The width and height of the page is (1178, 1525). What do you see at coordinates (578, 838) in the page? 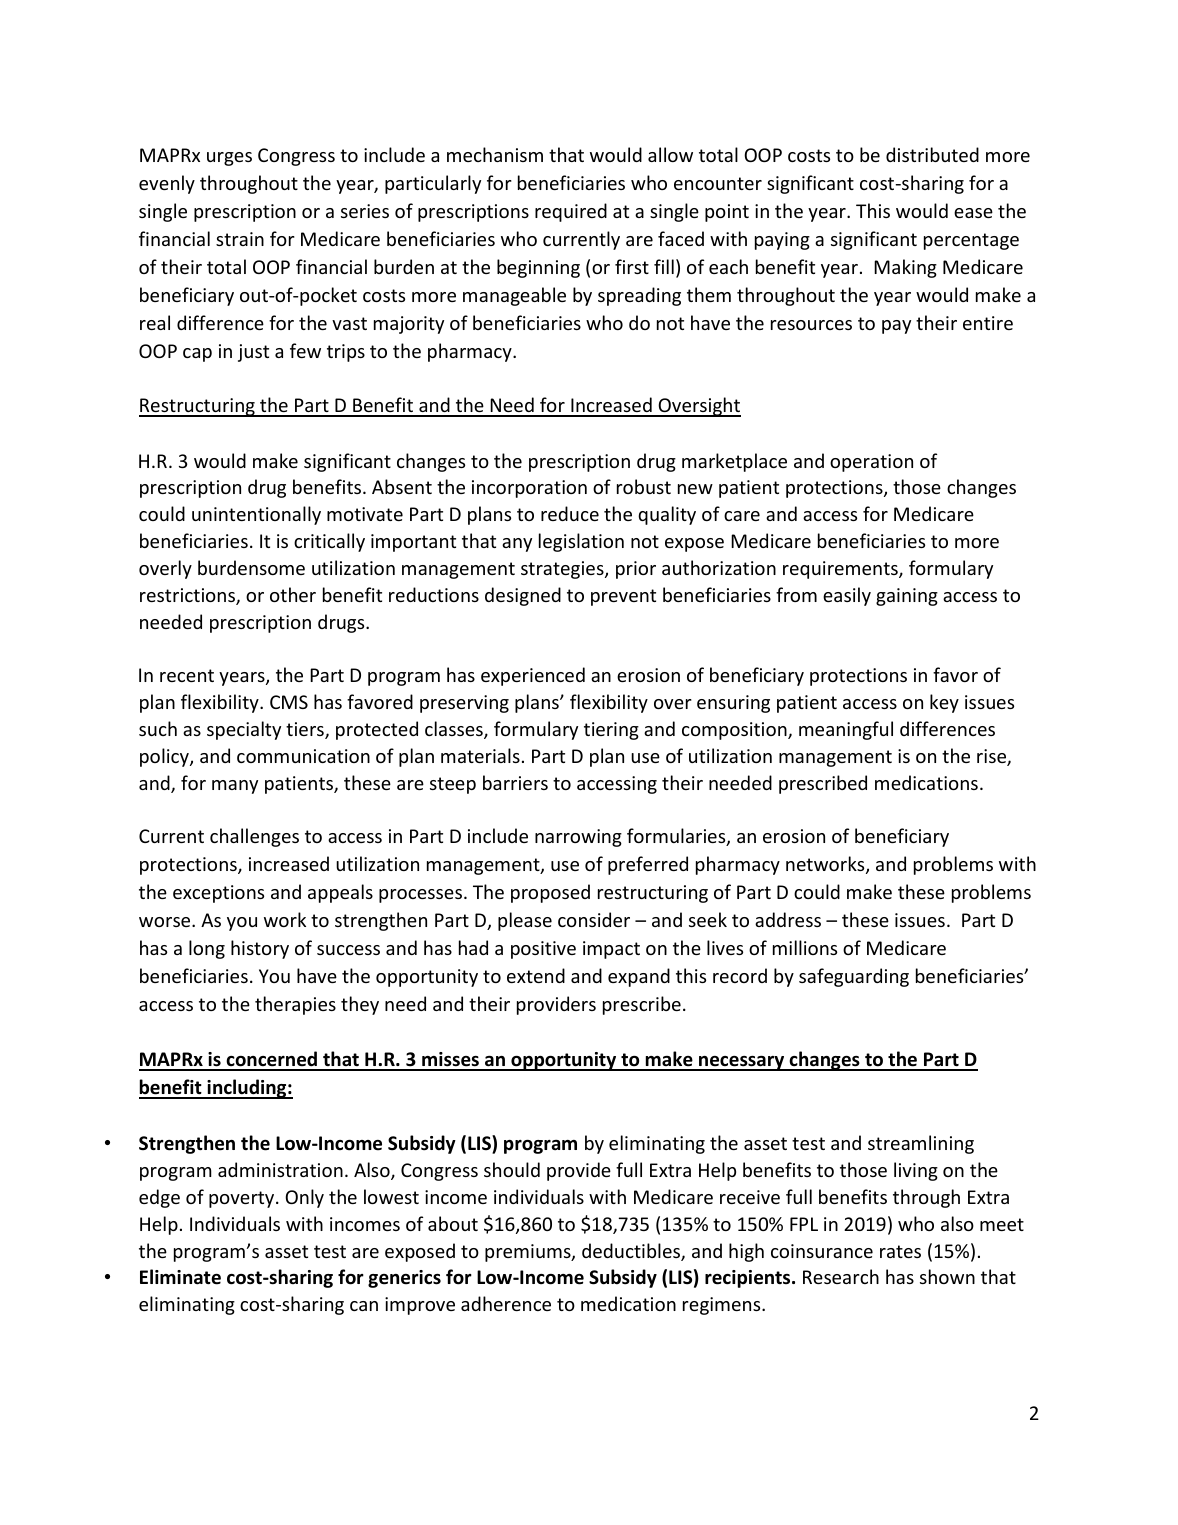
I see `narrowing` at bounding box center [578, 838].
